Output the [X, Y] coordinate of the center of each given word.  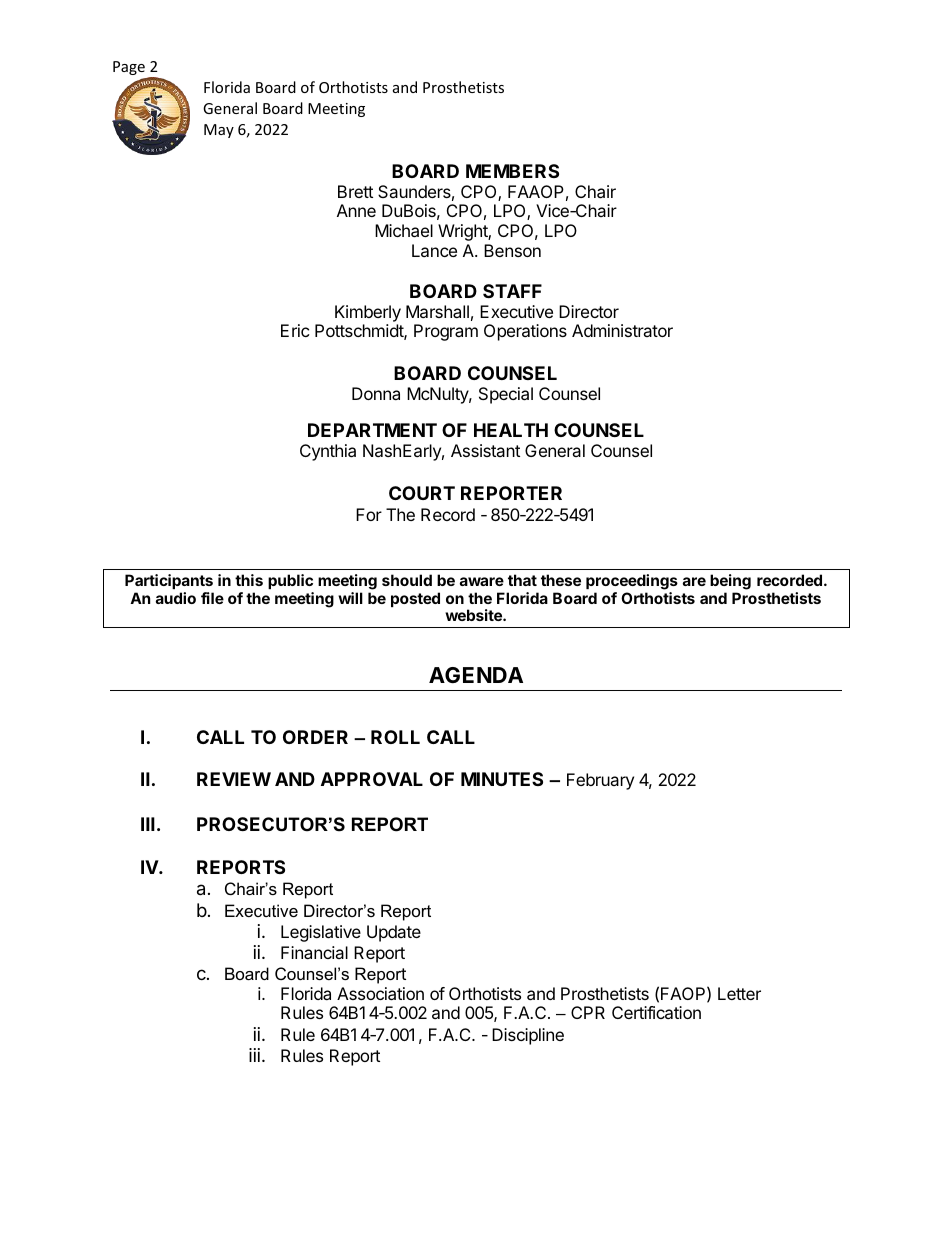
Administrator [622, 330]
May [219, 131]
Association [380, 993]
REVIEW [234, 779]
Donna [376, 393]
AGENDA [476, 675]
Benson [512, 250]
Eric [295, 330]
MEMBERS [512, 171]
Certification [656, 1012]
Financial [314, 952]
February [600, 781]
